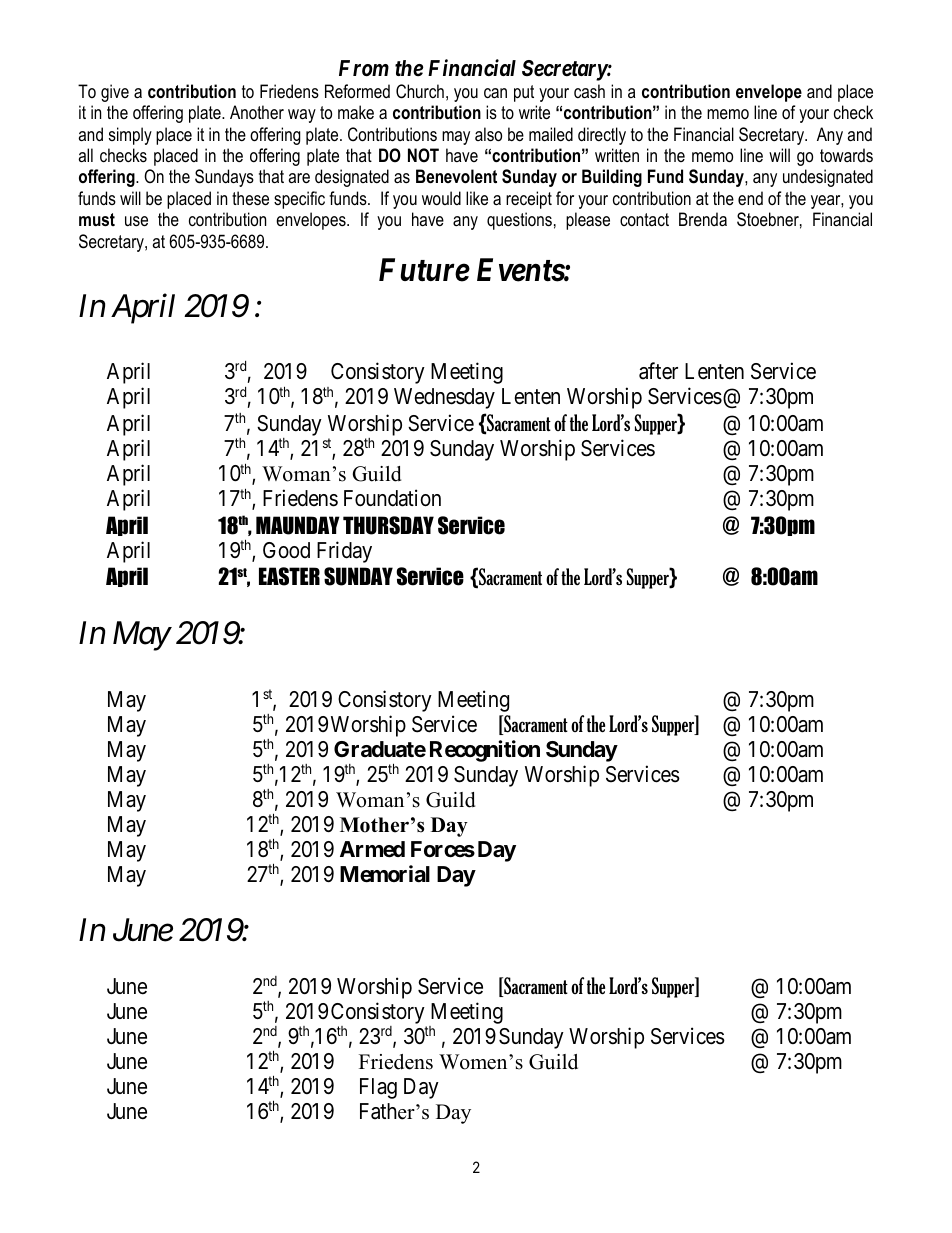 This screenshot has height=1233, width=952. What do you see at coordinates (286, 550) in the screenshot?
I see `Good` at bounding box center [286, 550].
